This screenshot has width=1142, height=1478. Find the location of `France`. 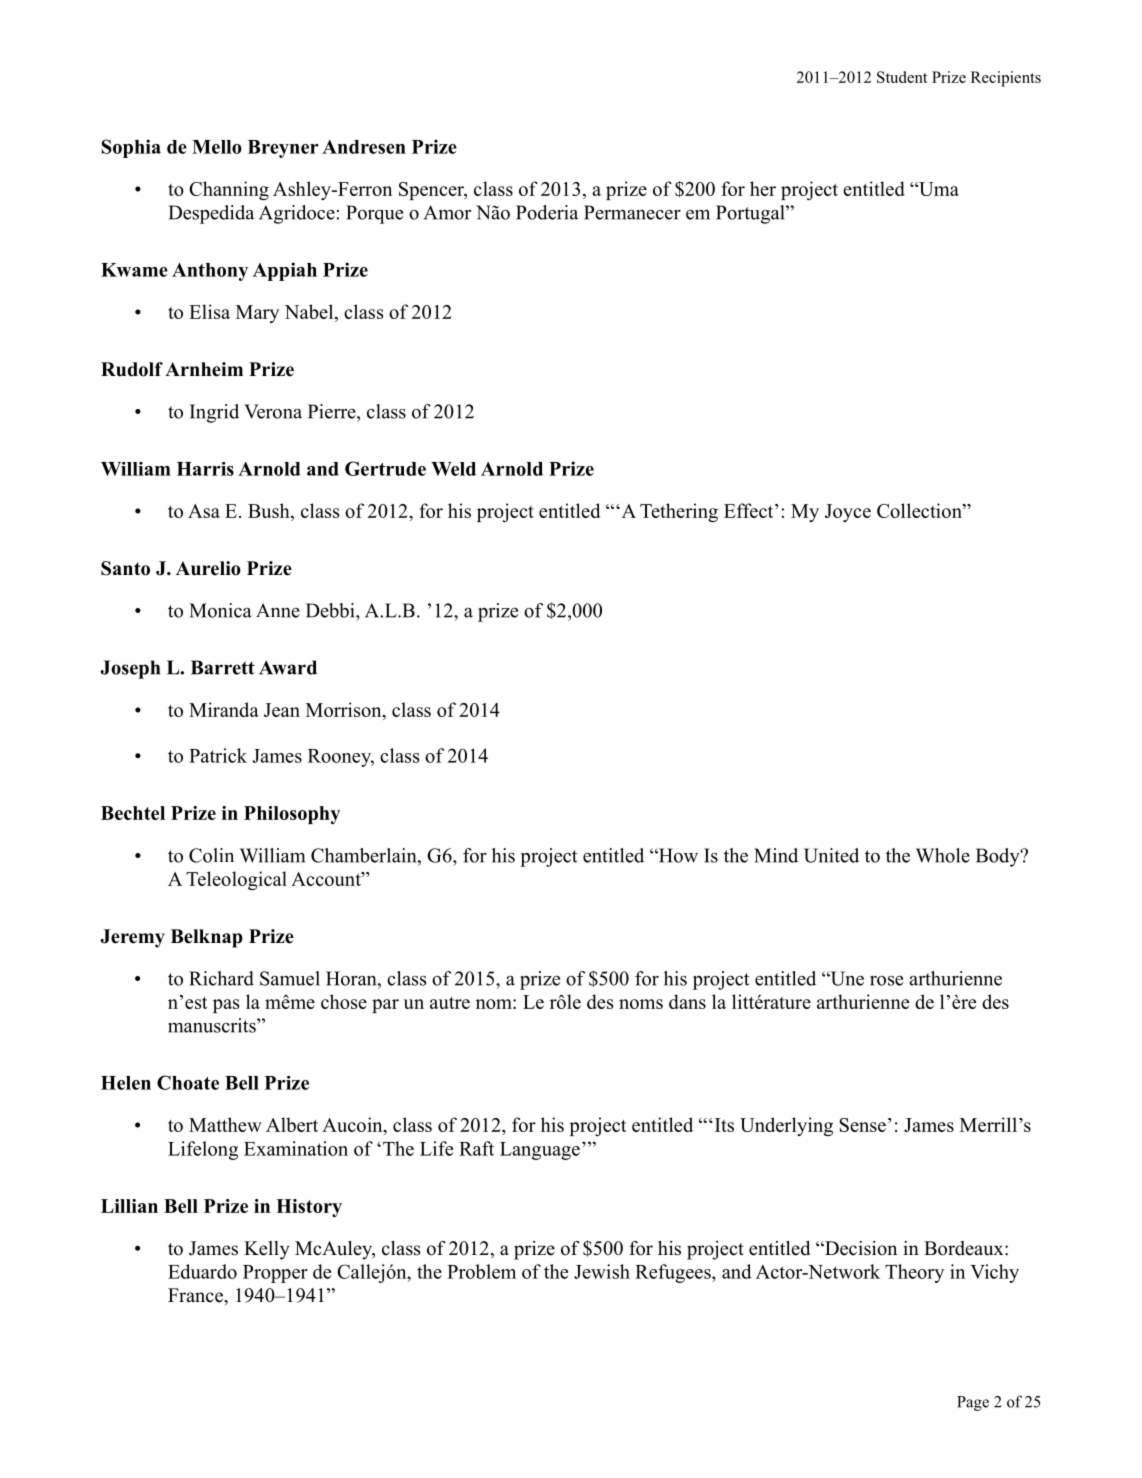

France is located at coordinates (196, 1295).
